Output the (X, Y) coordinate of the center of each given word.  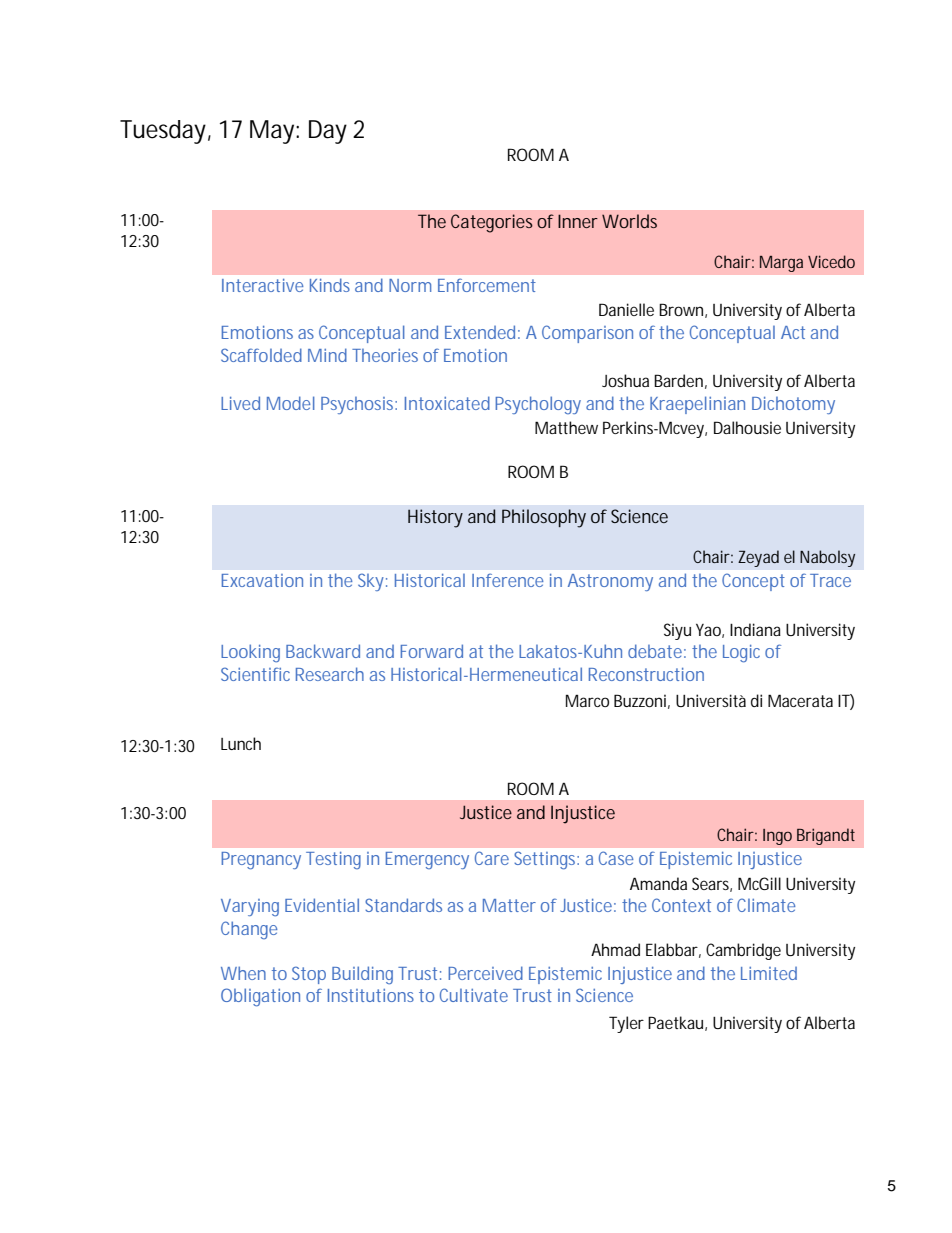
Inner (578, 221)
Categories (492, 223)
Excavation (262, 580)
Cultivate (474, 995)
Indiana (755, 629)
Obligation (260, 997)
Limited (769, 973)
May (274, 132)
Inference (508, 580)
